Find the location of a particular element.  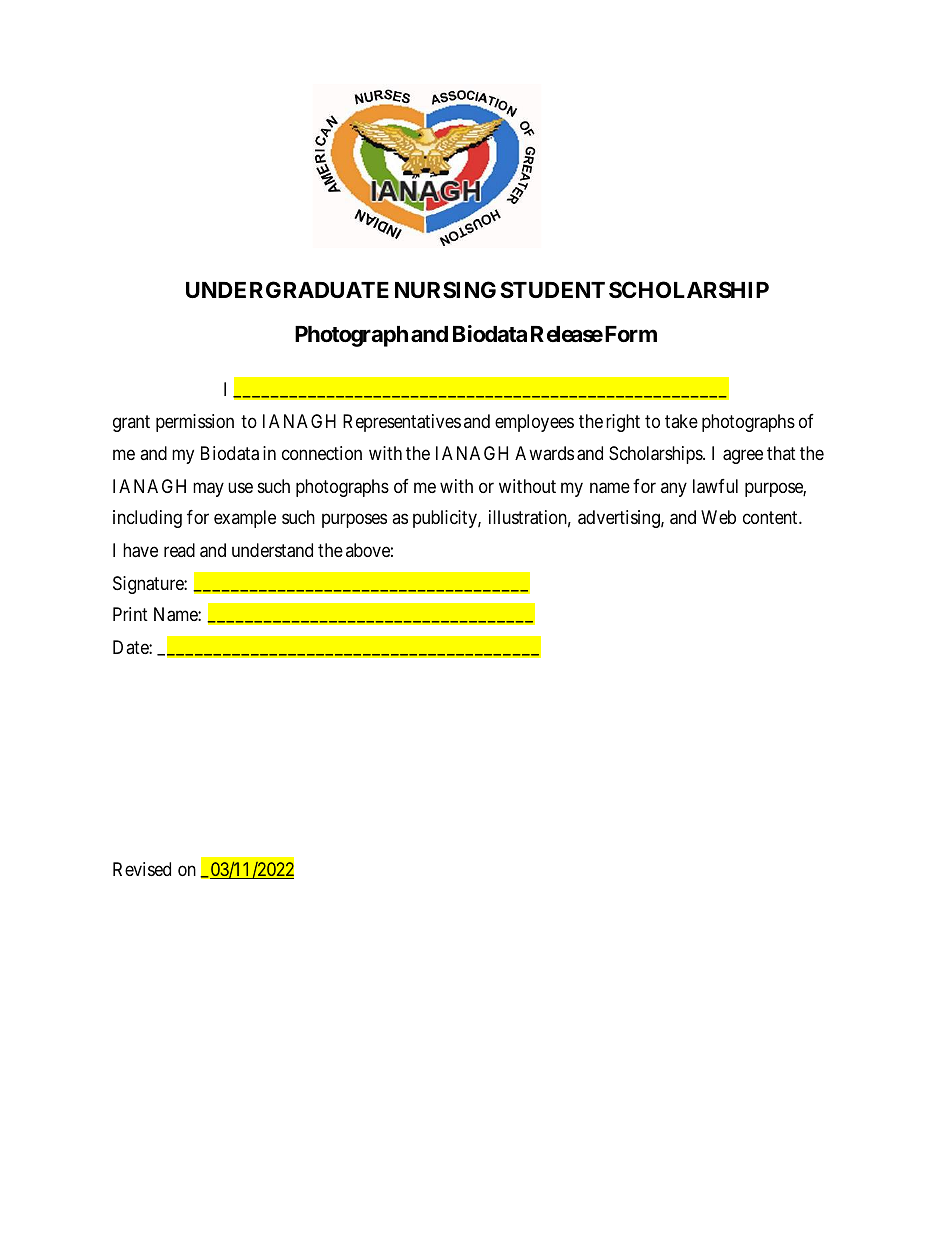

Print is located at coordinates (130, 614).
